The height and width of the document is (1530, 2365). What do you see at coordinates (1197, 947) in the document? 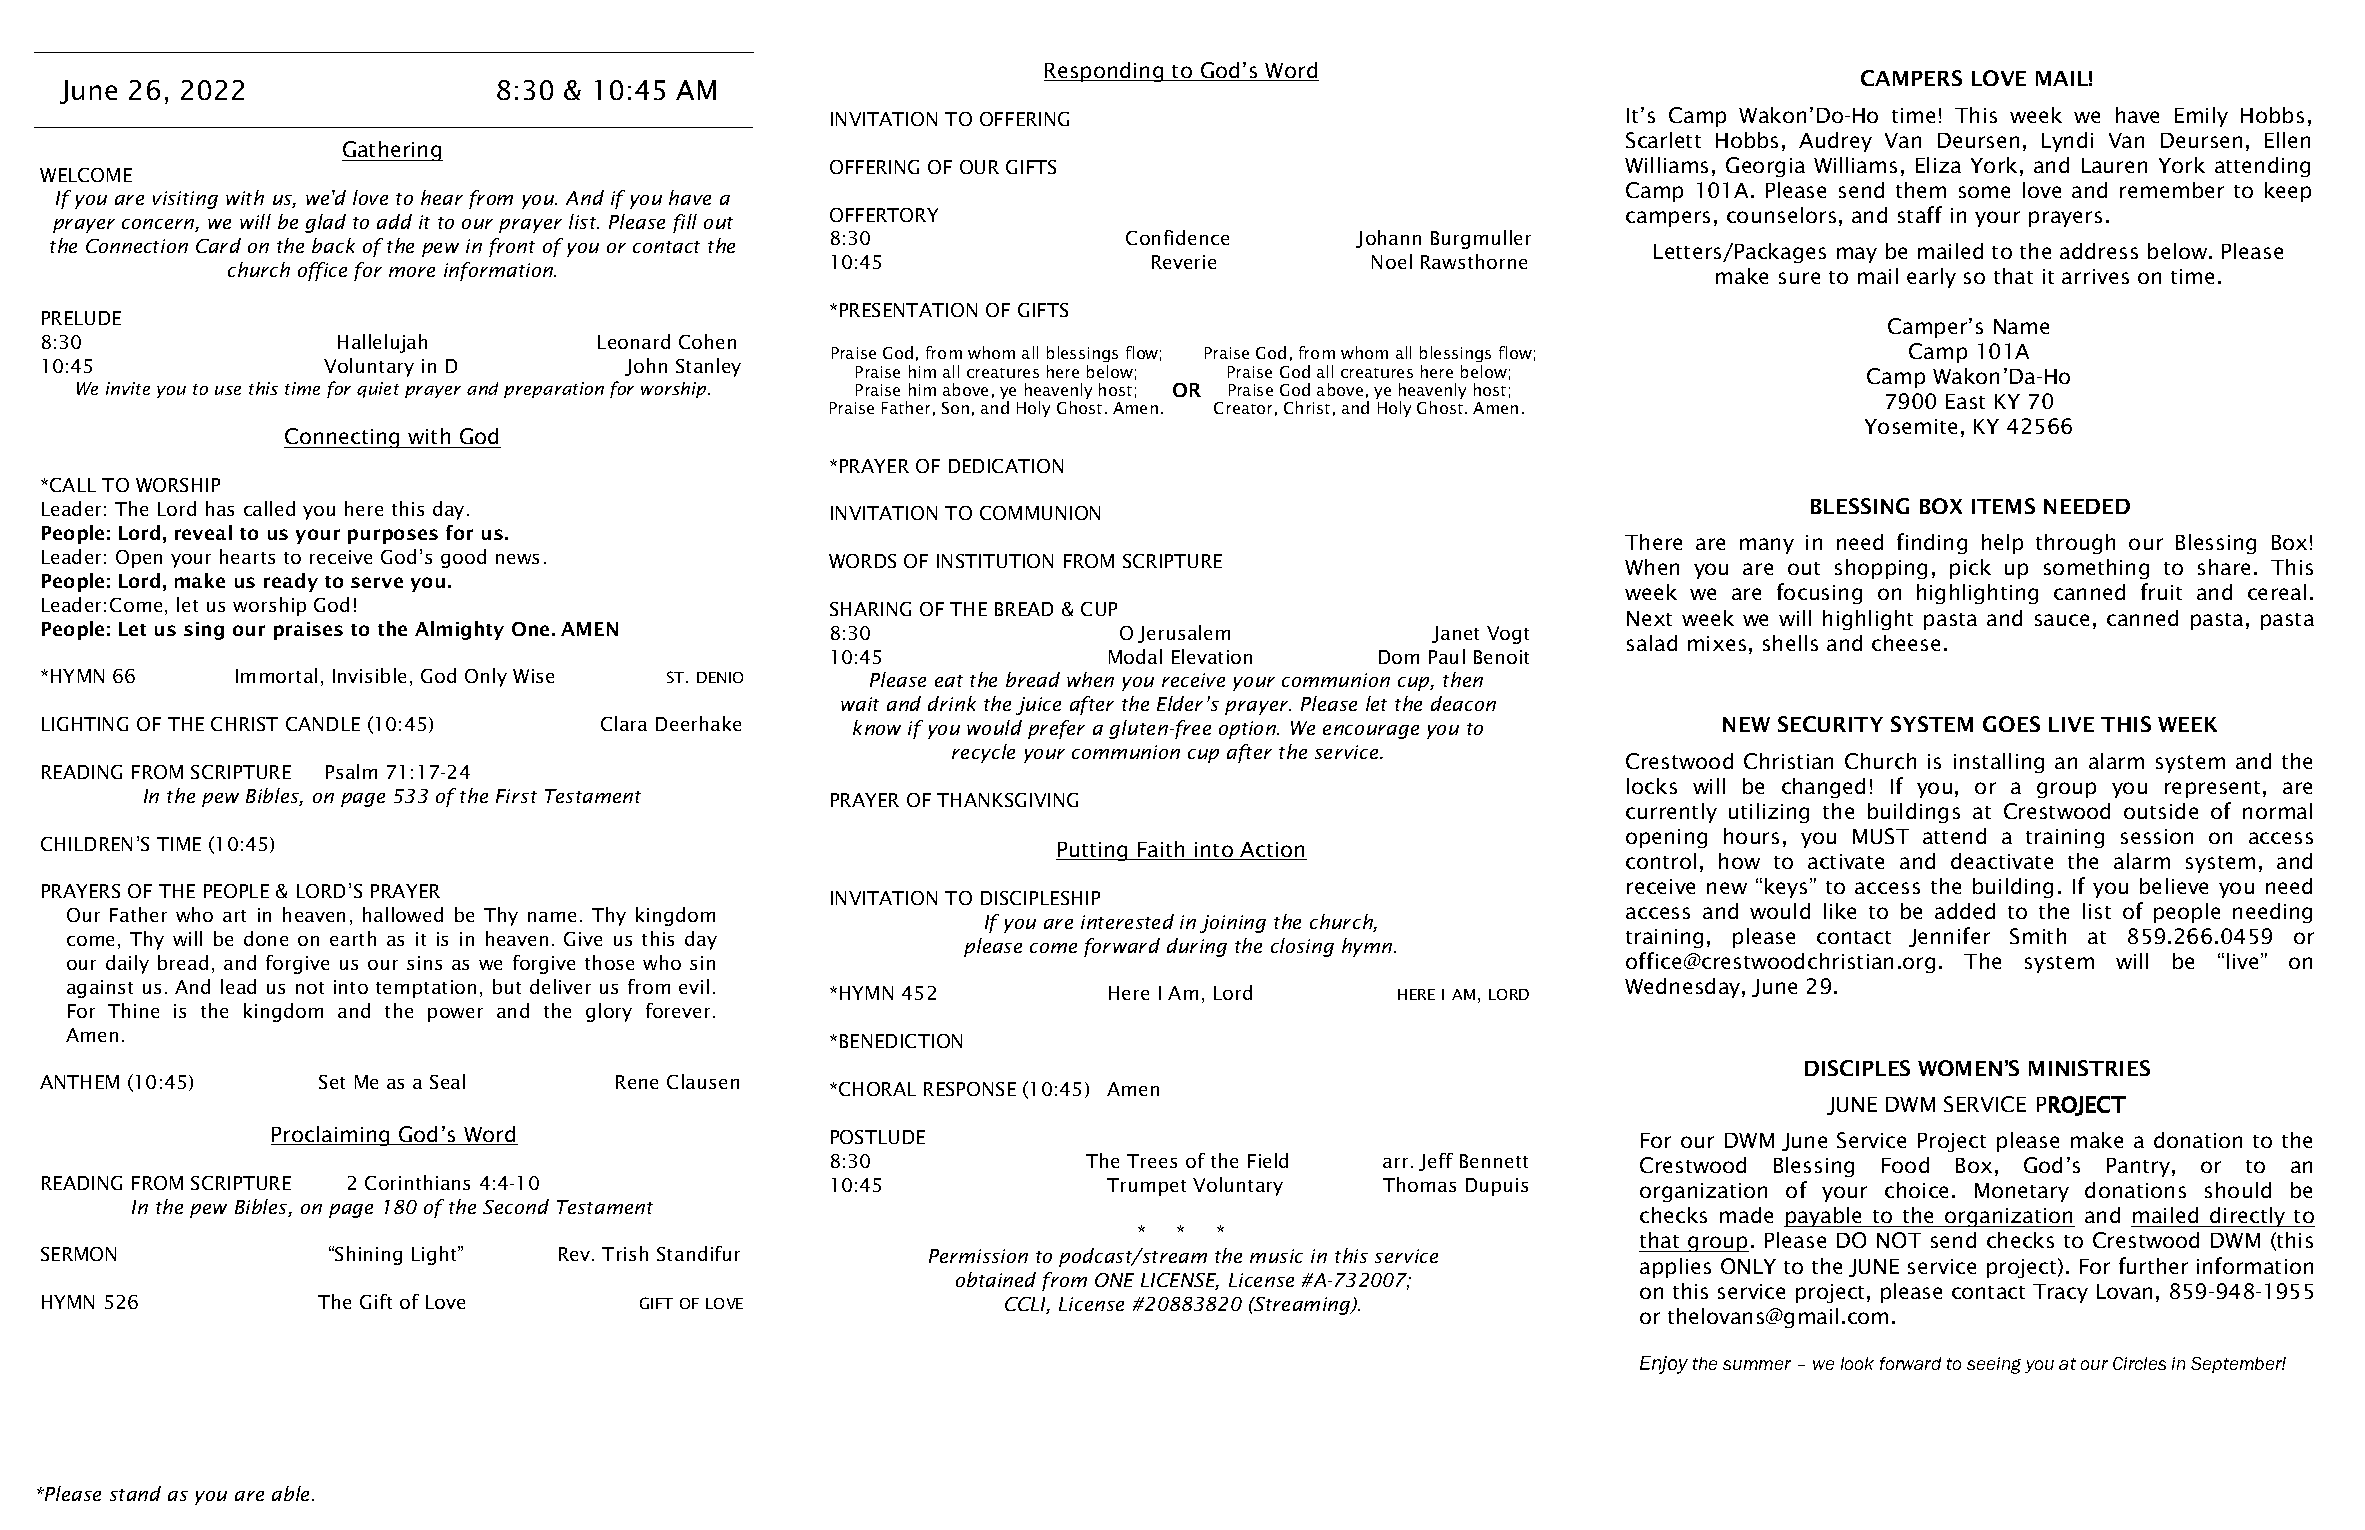
I see `during` at bounding box center [1197, 947].
